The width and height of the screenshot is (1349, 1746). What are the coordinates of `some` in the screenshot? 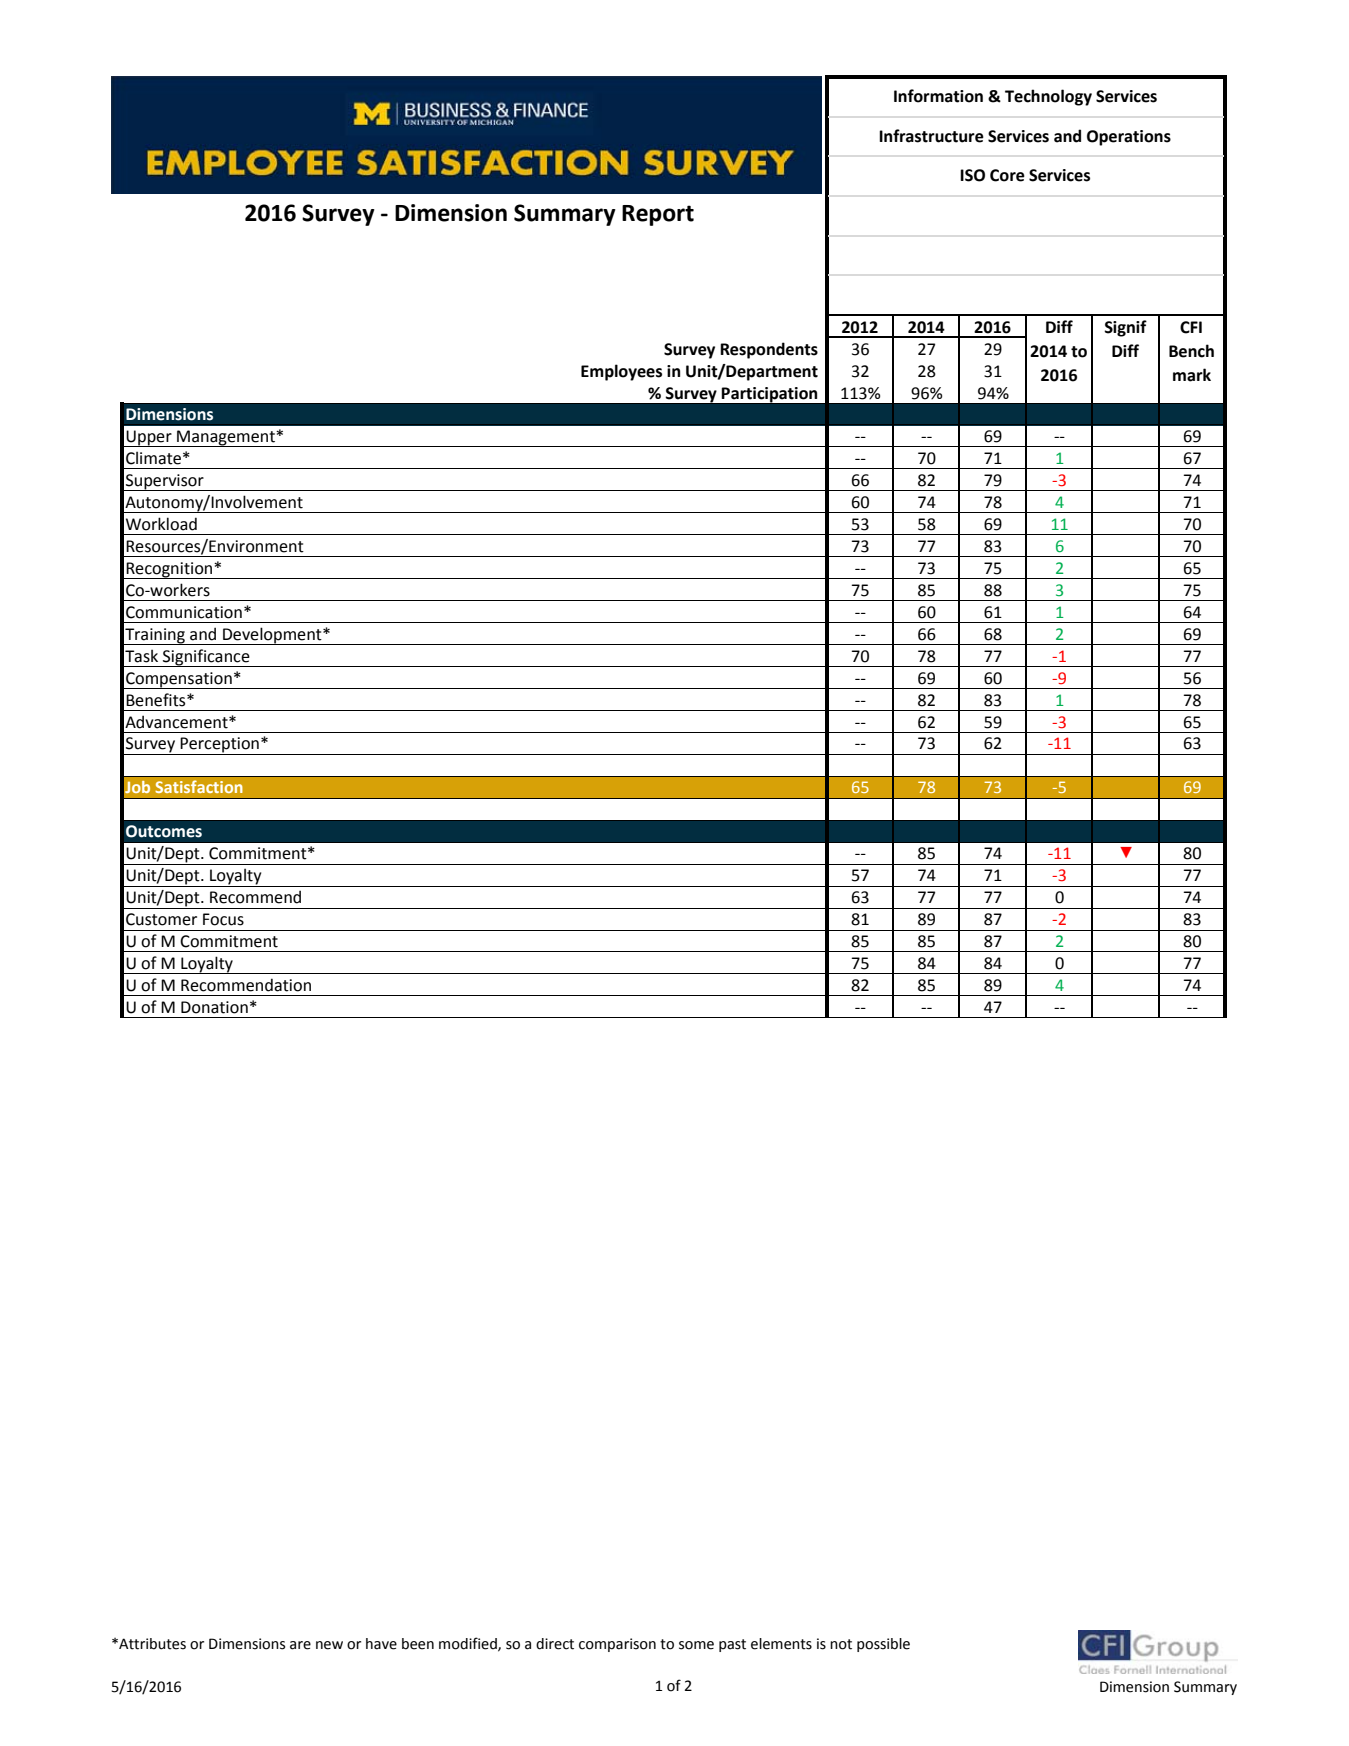 It's located at (696, 1645).
